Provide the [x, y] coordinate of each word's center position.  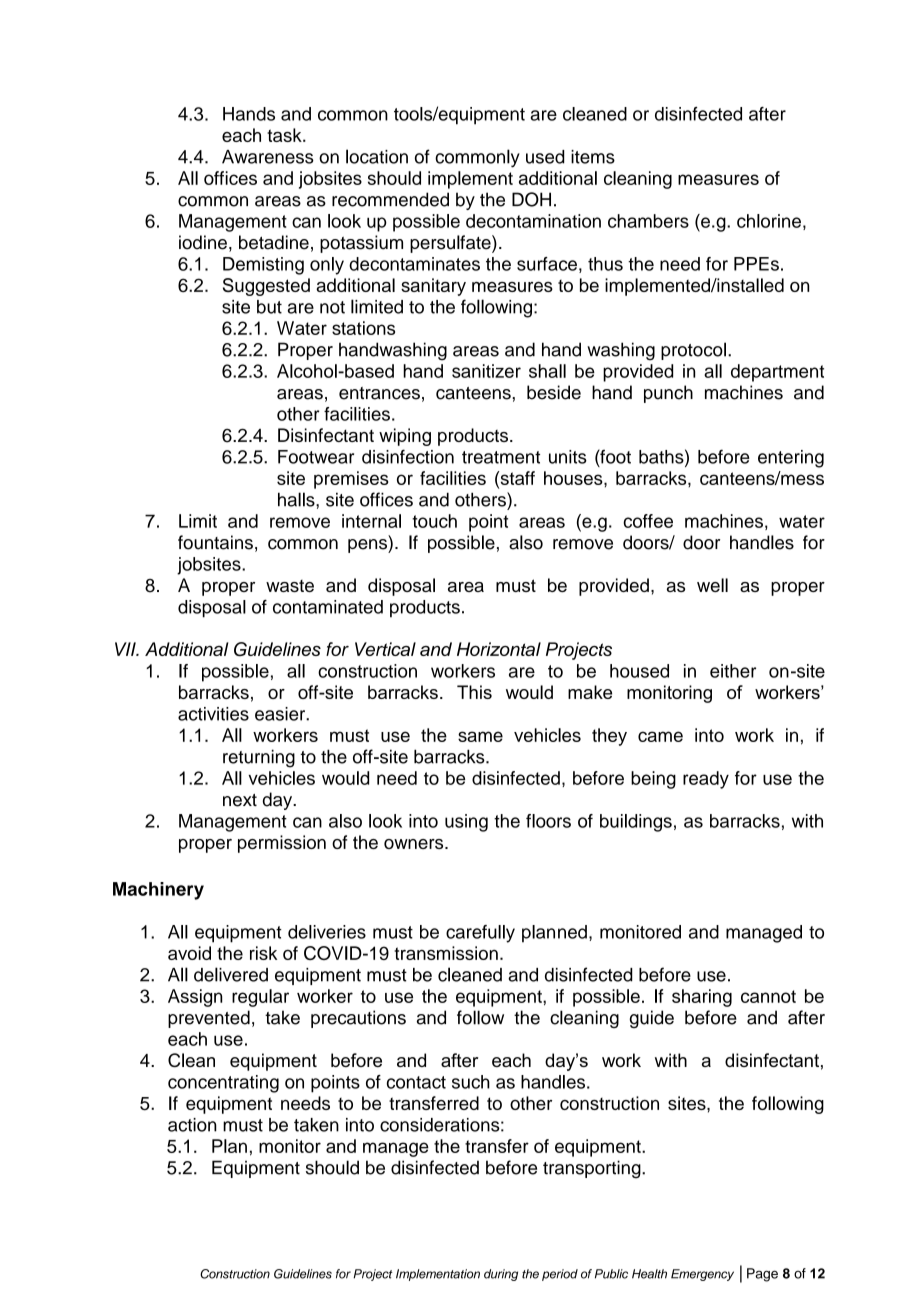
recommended [390, 199]
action [192, 1125]
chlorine [769, 221]
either [733, 671]
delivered [231, 974]
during [501, 1275]
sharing [702, 998]
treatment [501, 457]
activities [213, 714]
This [474, 692]
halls [297, 499]
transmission [446, 953]
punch [668, 394]
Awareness [268, 157]
